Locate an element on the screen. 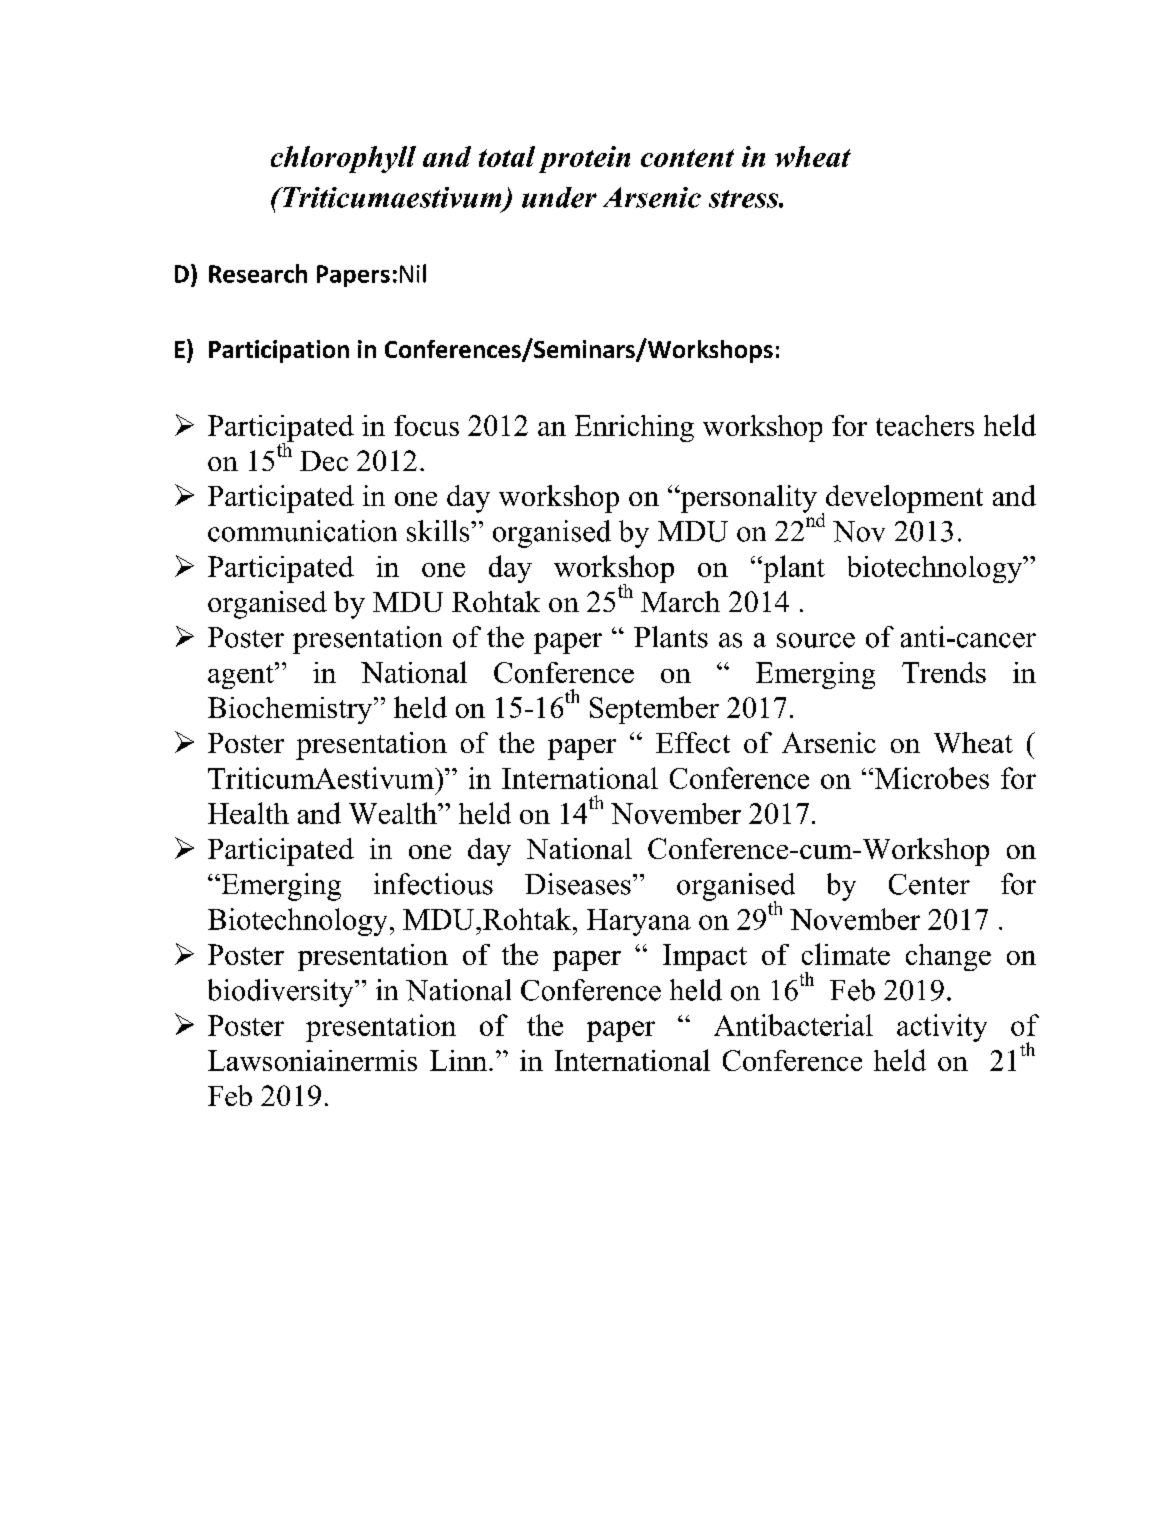  chlorophyll is located at coordinates (343, 159).
